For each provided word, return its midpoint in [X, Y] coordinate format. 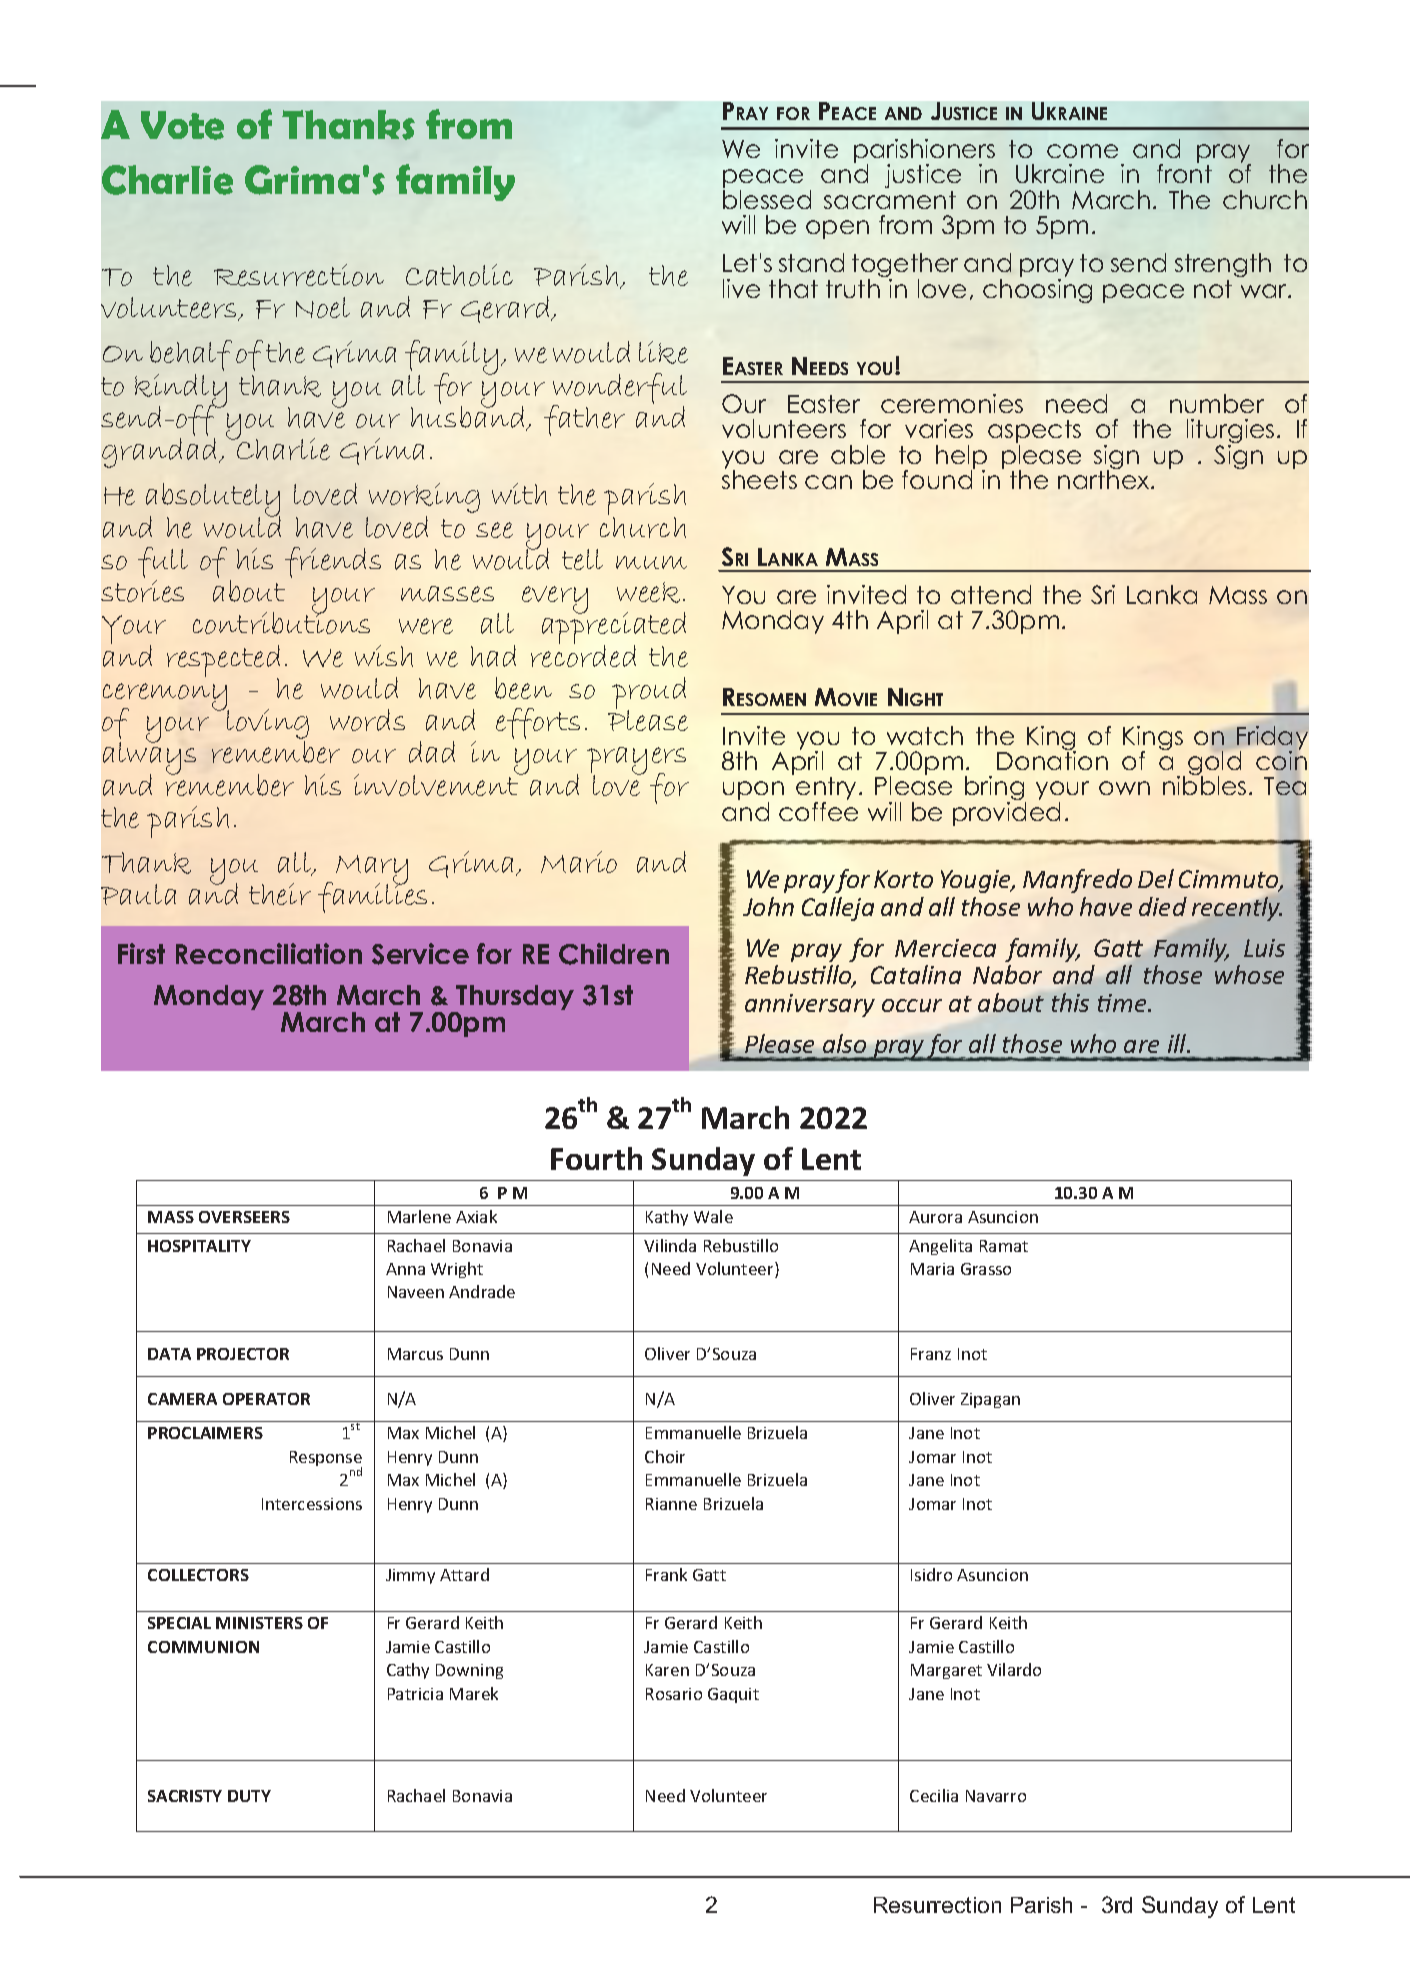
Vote [182, 125]
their [280, 894]
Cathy [408, 1671]
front [1184, 172]
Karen [667, 1670]
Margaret [946, 1671]
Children [614, 954]
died [1163, 906]
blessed [767, 199]
